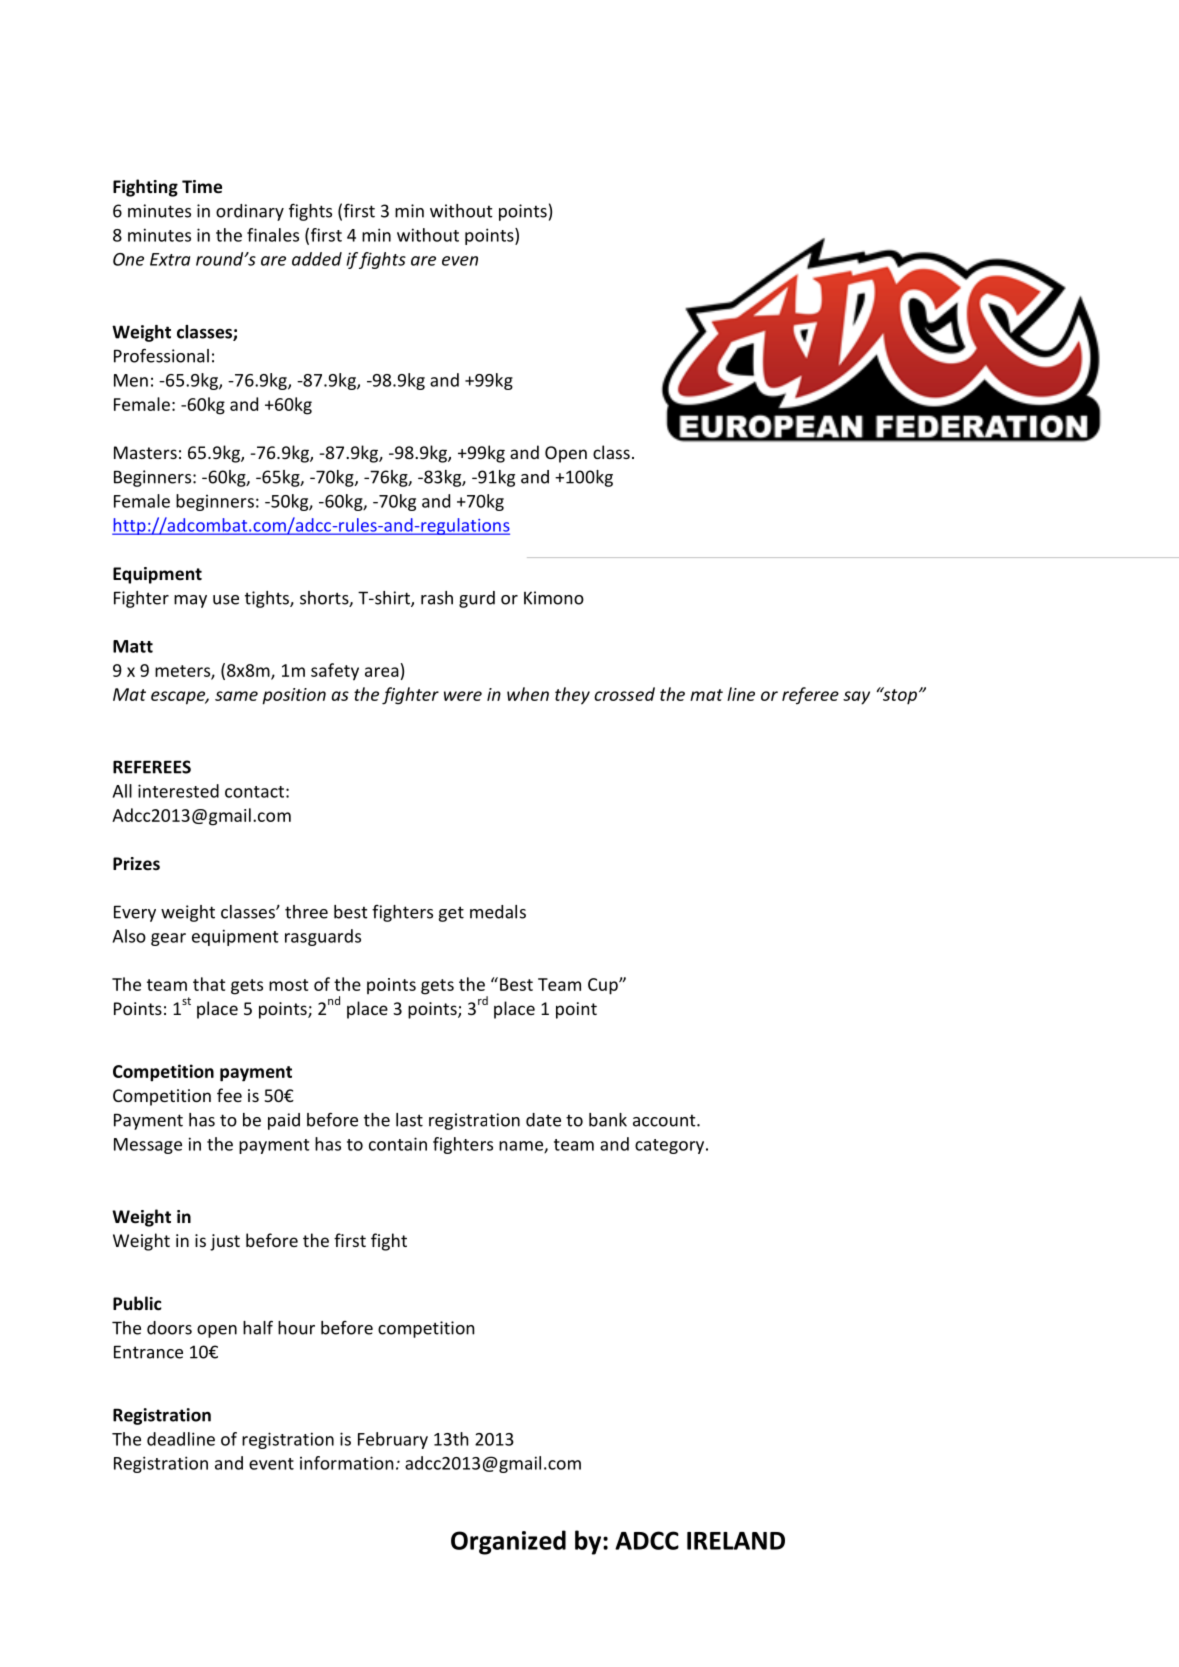 This document has height=1667, width=1179. What do you see at coordinates (317, 259) in the document?
I see `added` at bounding box center [317, 259].
